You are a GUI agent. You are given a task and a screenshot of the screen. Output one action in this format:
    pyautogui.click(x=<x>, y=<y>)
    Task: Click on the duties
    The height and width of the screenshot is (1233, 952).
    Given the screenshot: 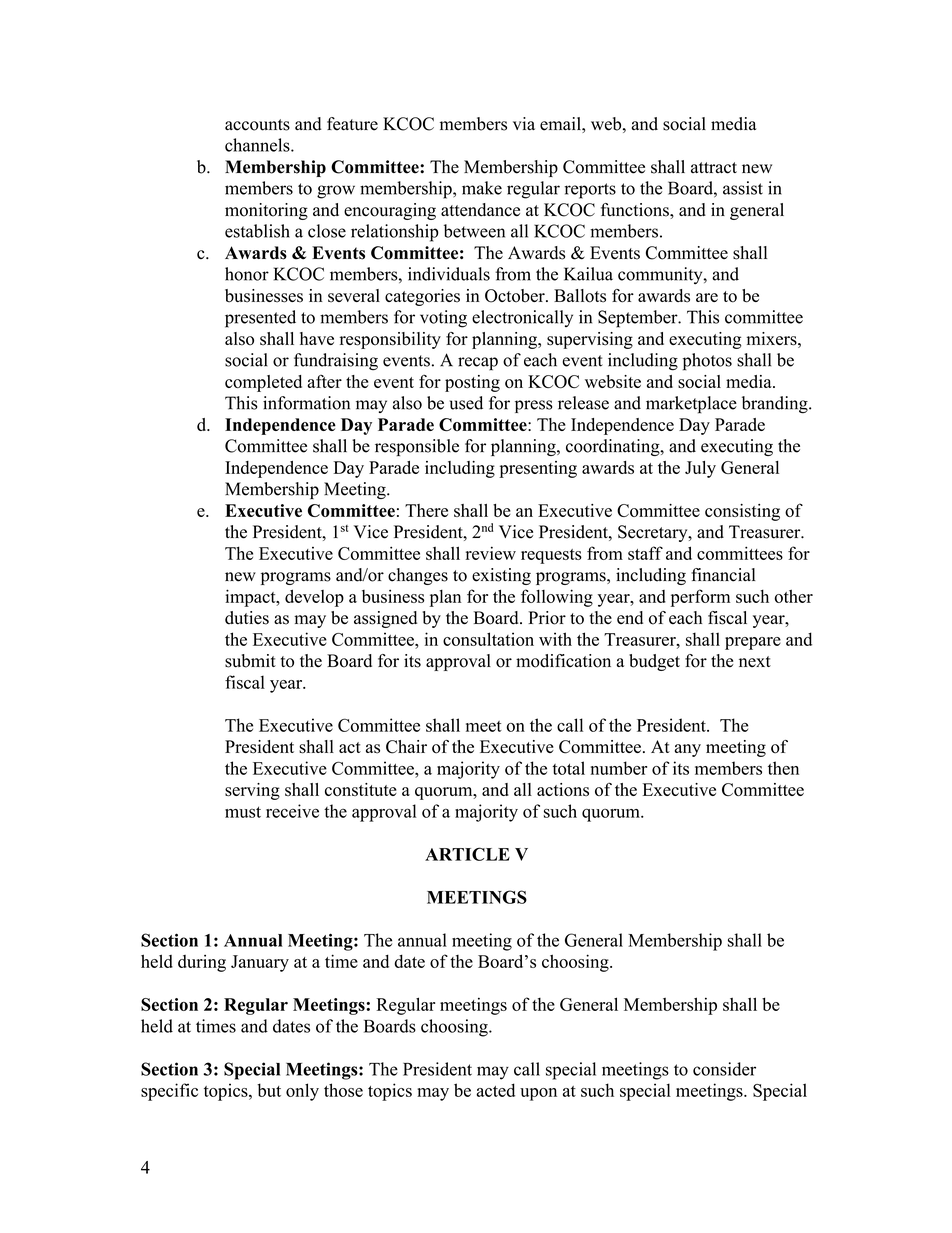 What is the action you would take?
    pyautogui.click(x=247, y=618)
